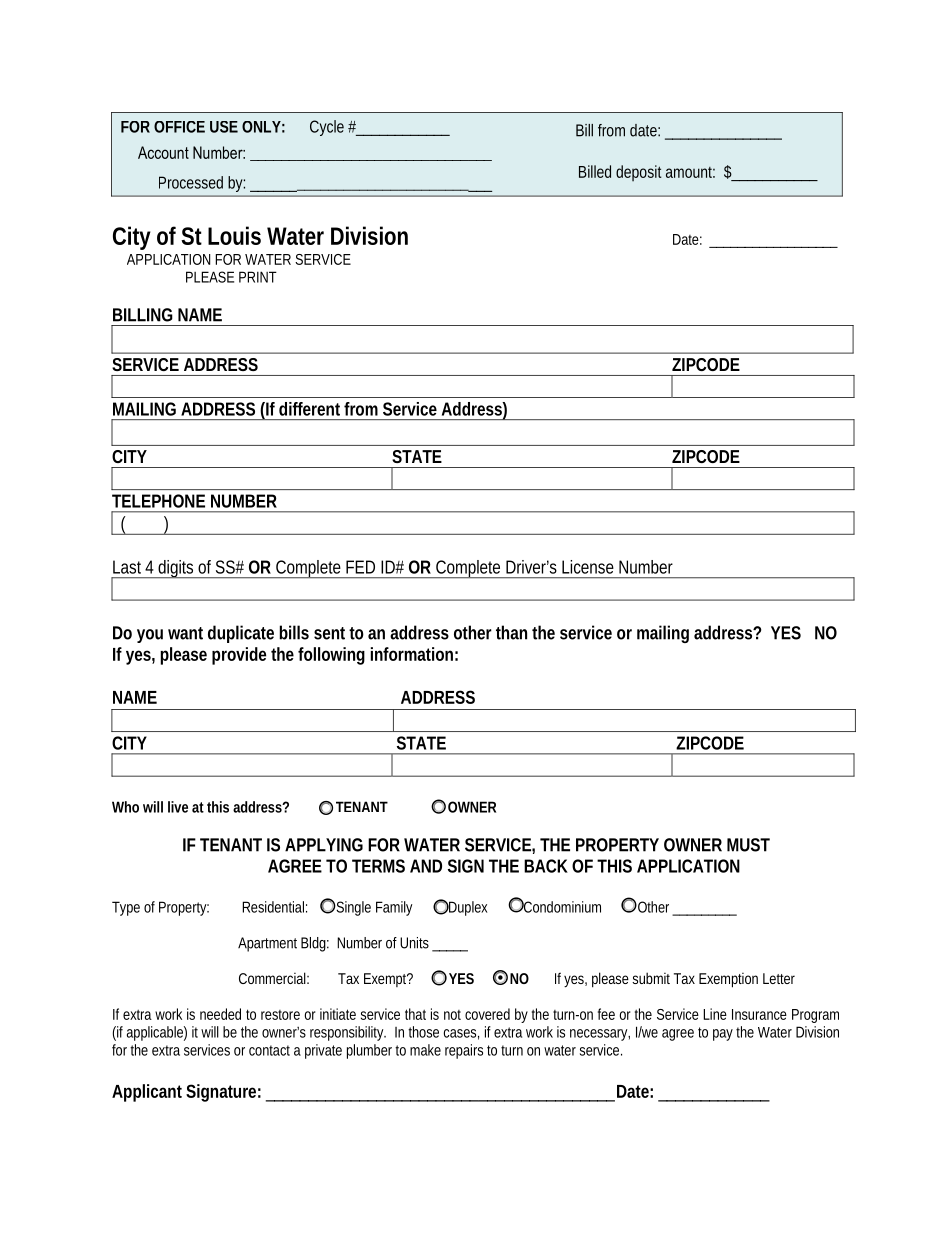  Describe the element at coordinates (191, 182) in the screenshot. I see `Processed` at that location.
